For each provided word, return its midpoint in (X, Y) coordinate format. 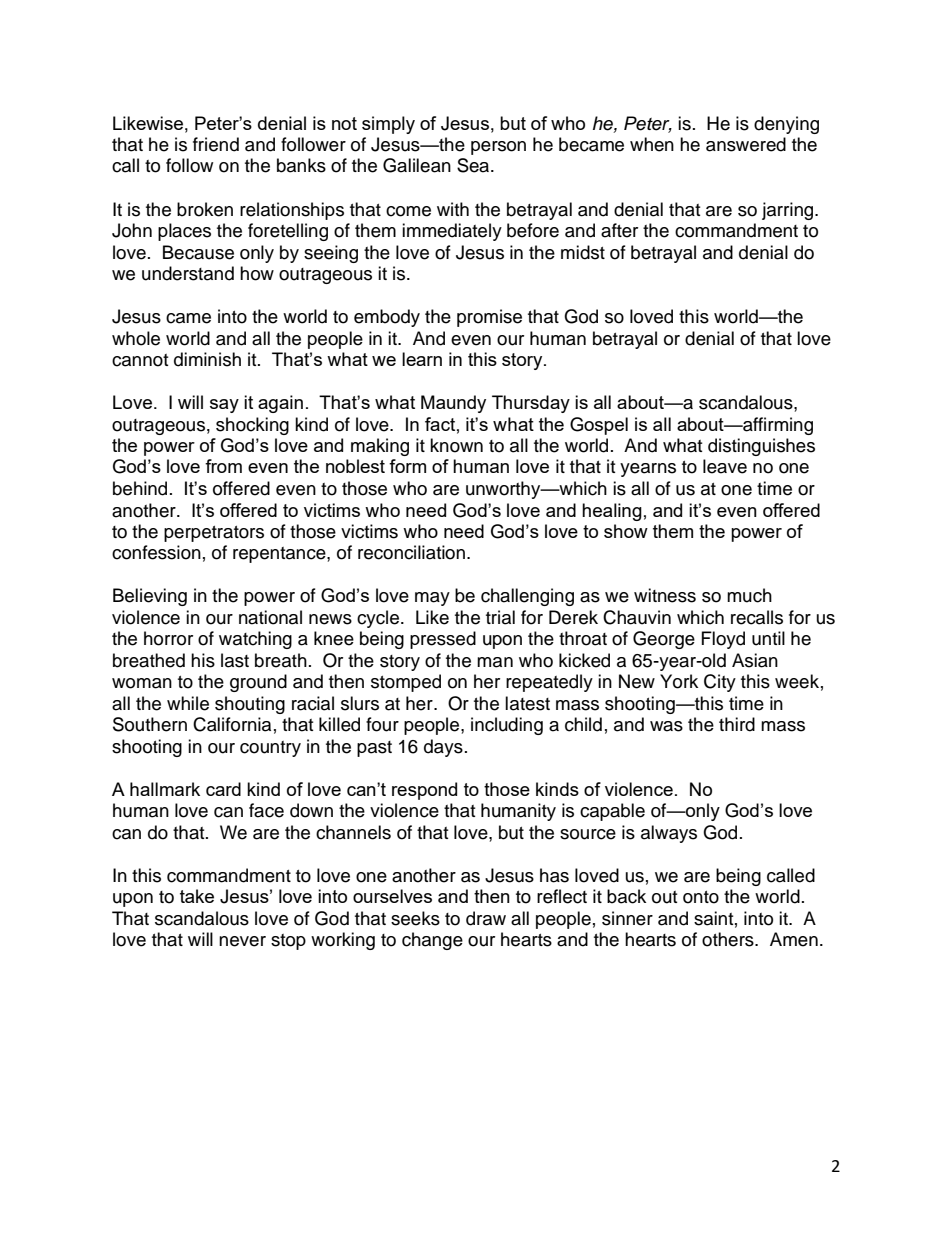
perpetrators (214, 534)
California (232, 724)
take (197, 896)
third (737, 724)
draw (486, 918)
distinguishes (761, 447)
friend (216, 144)
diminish (207, 359)
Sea (474, 165)
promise (489, 318)
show (626, 531)
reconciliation (411, 552)
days (443, 748)
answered (746, 144)
